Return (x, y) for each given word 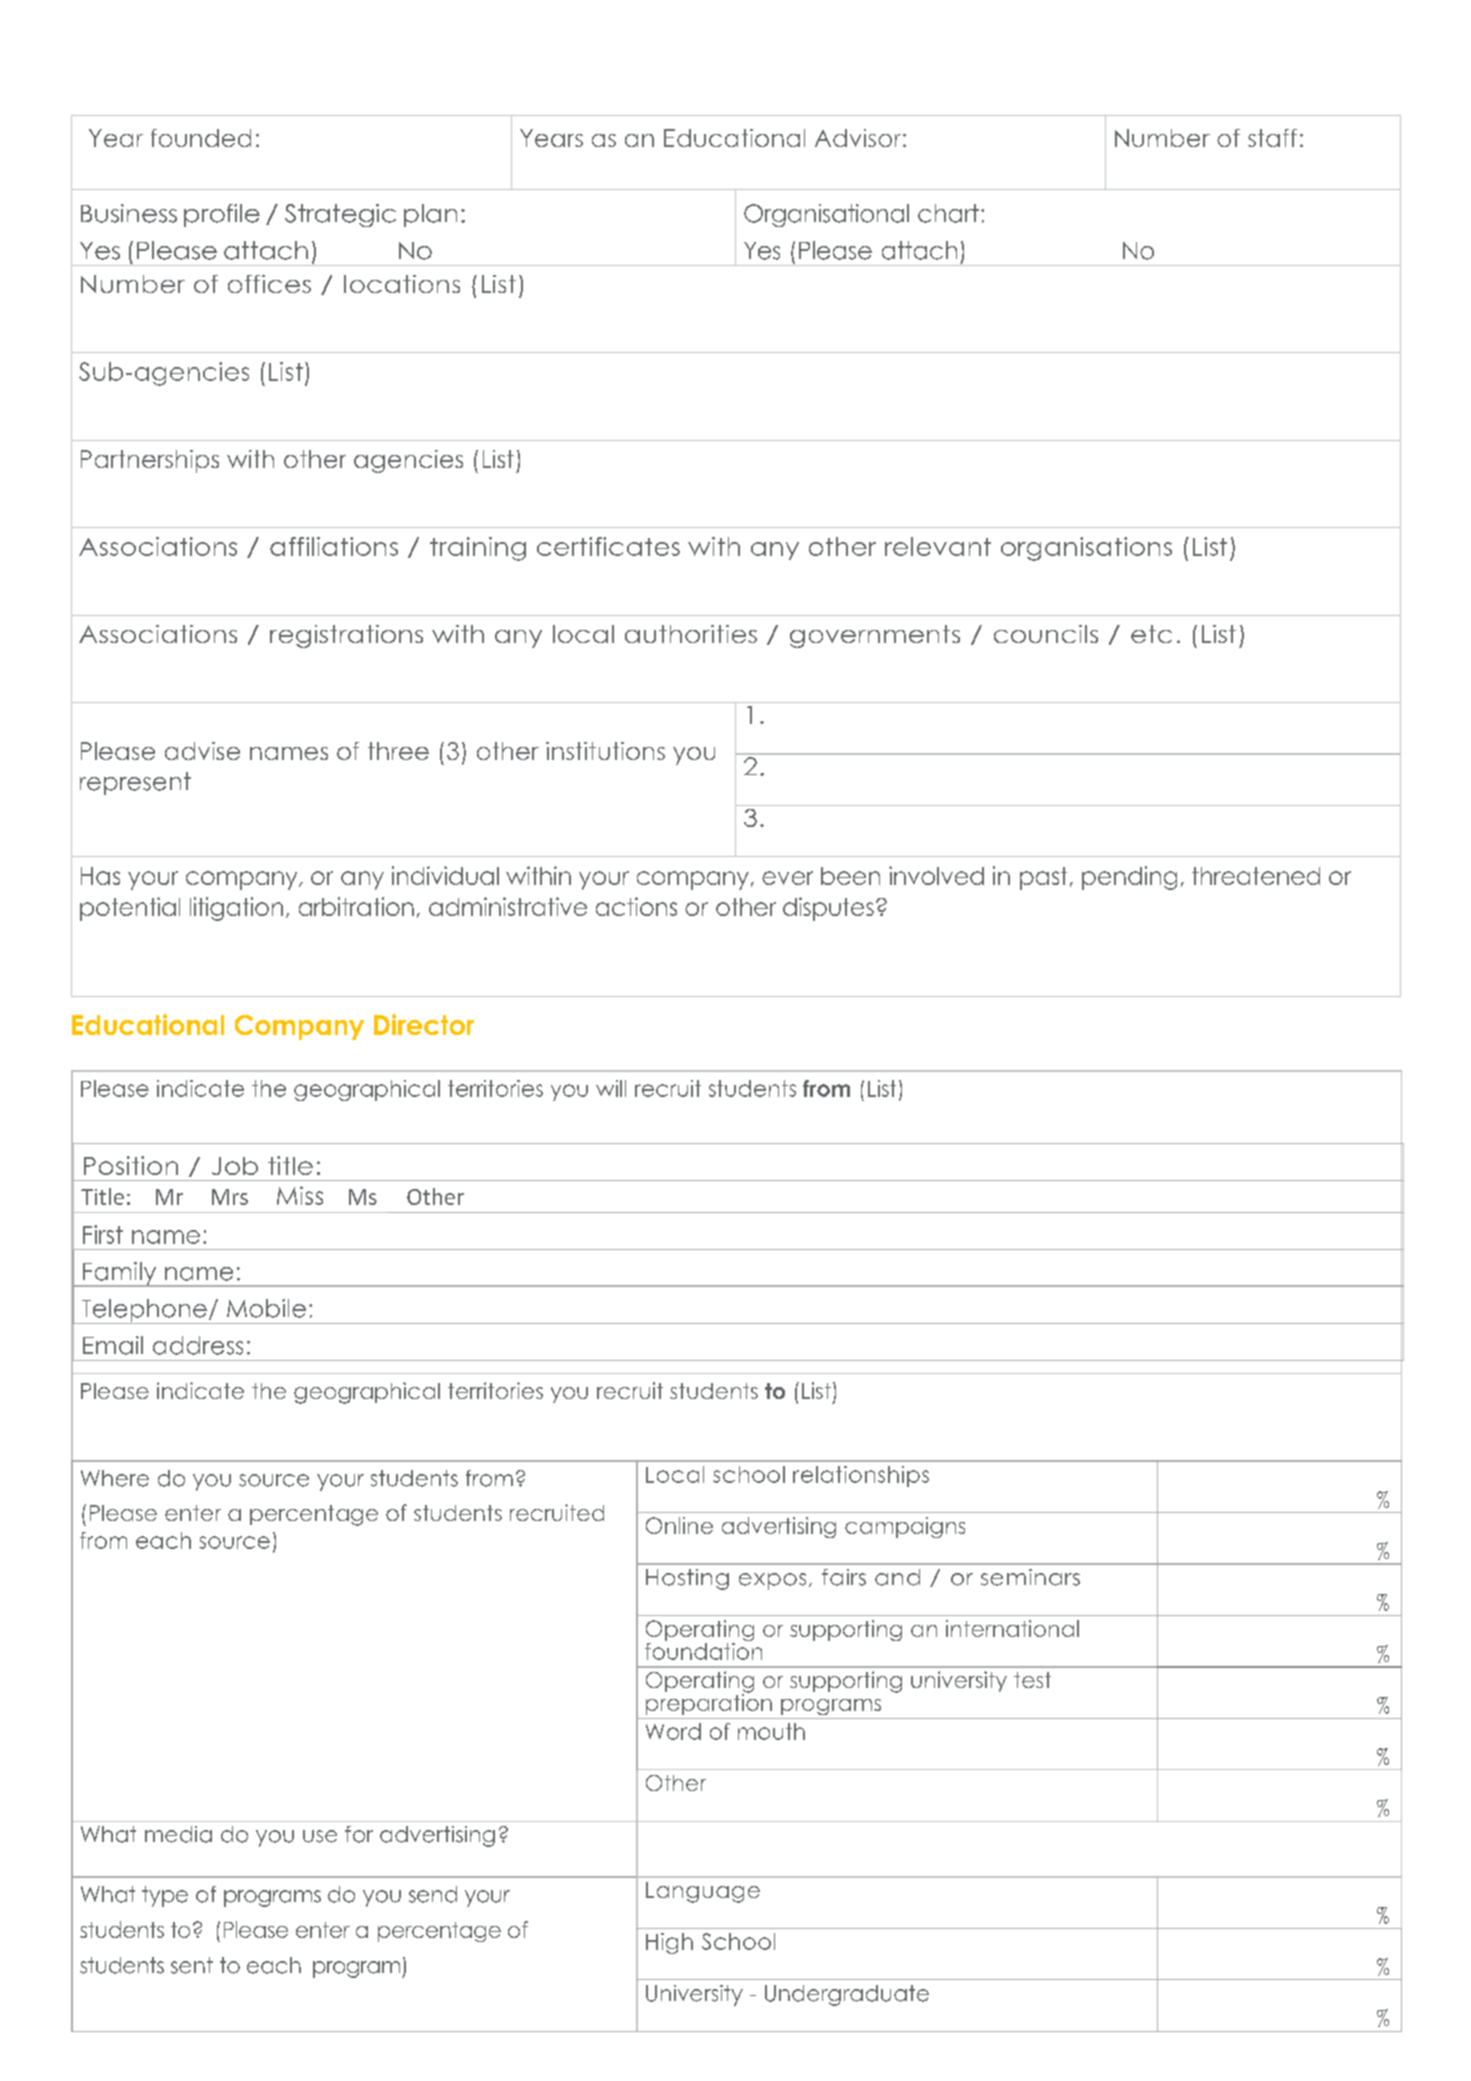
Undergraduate (847, 1995)
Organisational (826, 215)
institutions (605, 751)
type (165, 1896)
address (198, 1345)
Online (679, 1525)
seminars (1030, 1577)
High (669, 1943)
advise (202, 751)
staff (1272, 138)
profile (222, 215)
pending (1129, 878)
